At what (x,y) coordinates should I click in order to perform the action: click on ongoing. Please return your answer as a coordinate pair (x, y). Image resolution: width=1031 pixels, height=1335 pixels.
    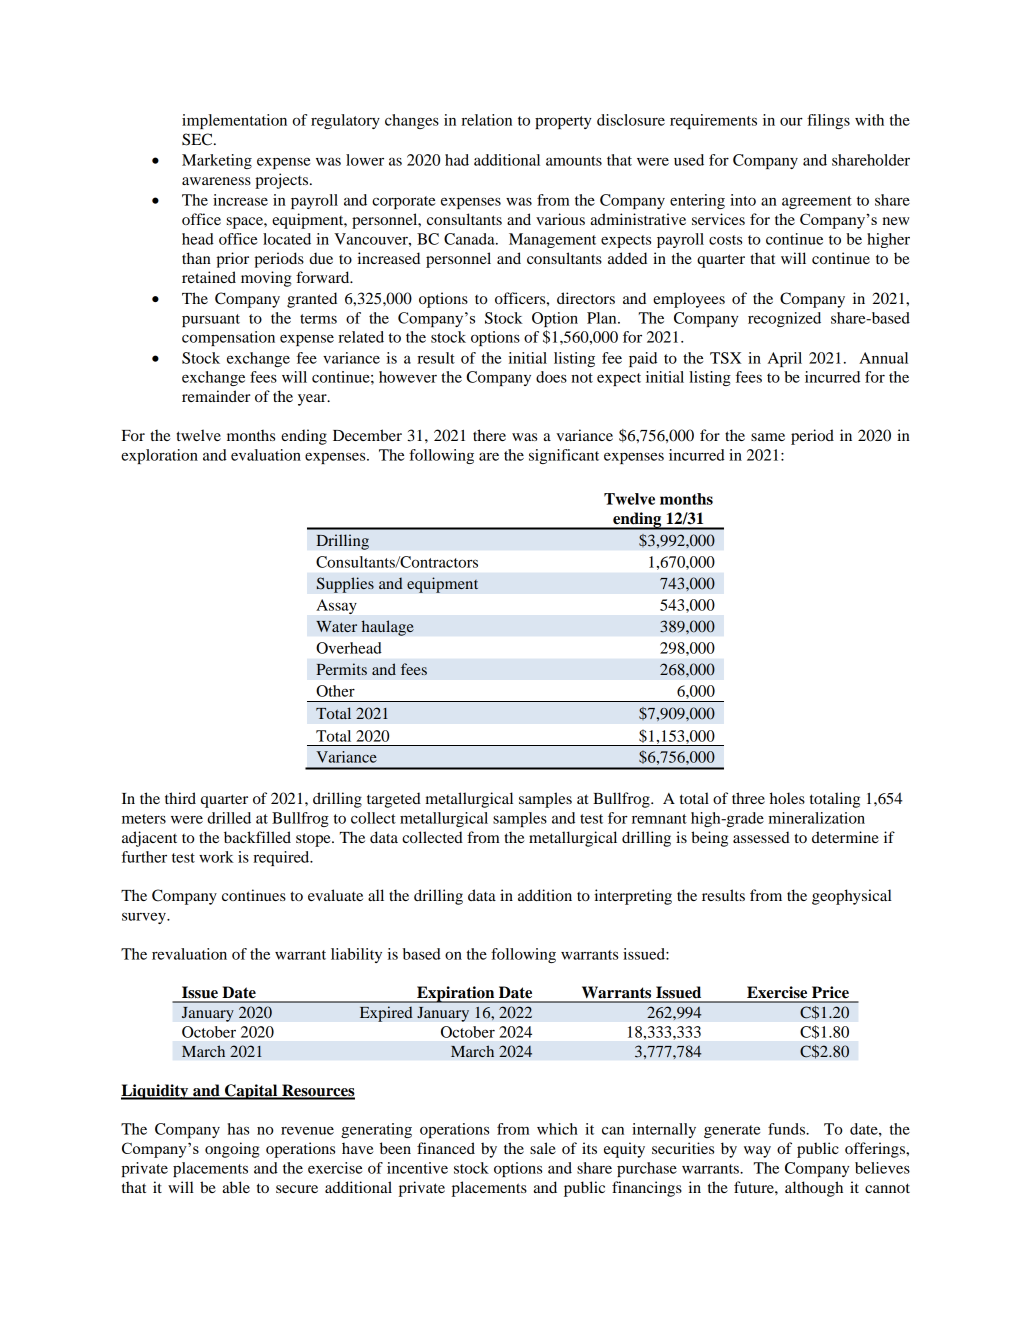
    Looking at the image, I should click on (232, 1150).
